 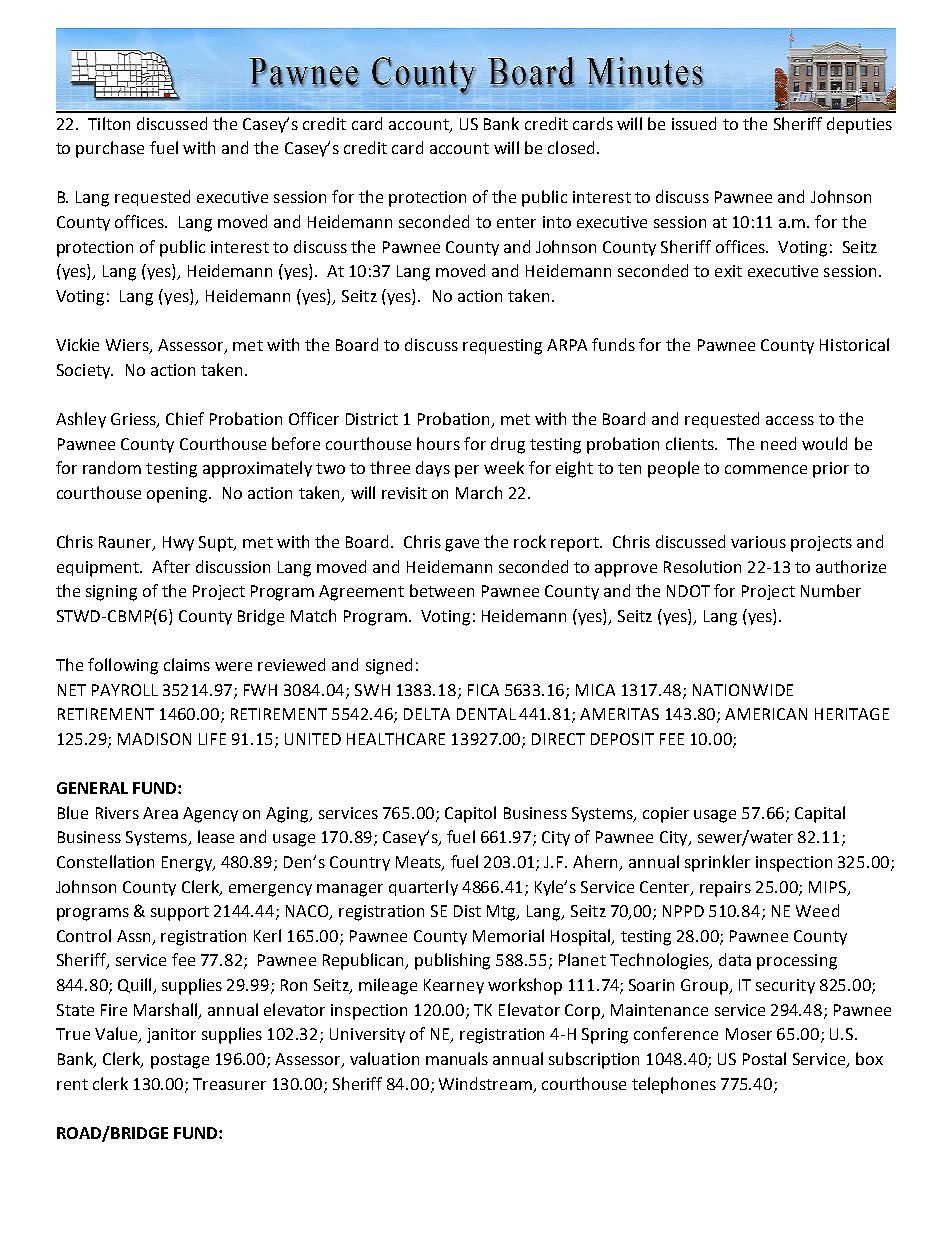 What do you see at coordinates (110, 149) in the screenshot?
I see `purchase` at bounding box center [110, 149].
